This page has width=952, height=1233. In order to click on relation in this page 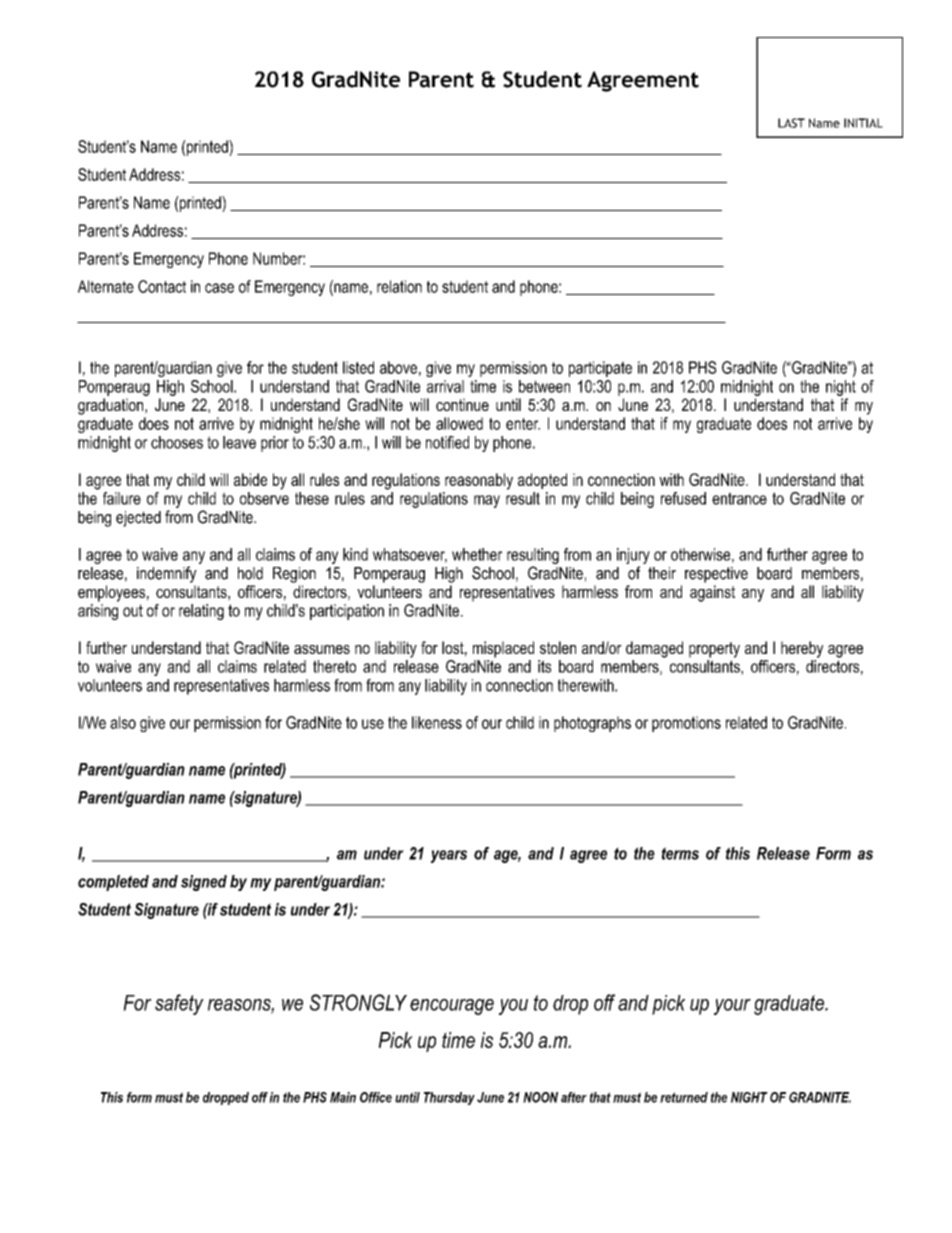, I will do `click(399, 286)`.
